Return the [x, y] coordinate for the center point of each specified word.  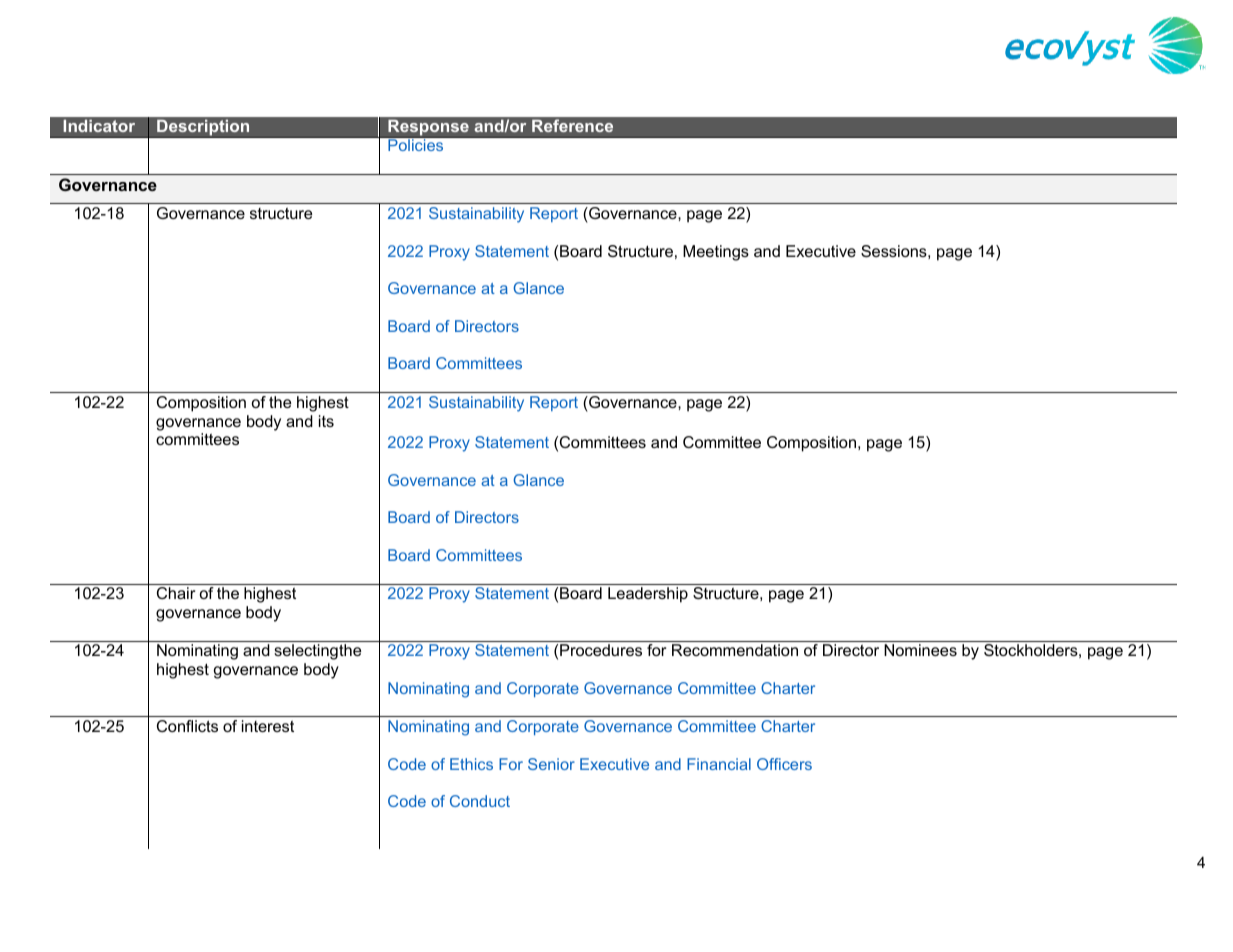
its [326, 421]
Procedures [601, 650]
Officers [784, 764]
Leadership [648, 595]
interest [268, 726]
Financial [719, 764]
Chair [176, 593]
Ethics [471, 764]
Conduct [480, 801]
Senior [551, 764]
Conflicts [187, 726]
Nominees [920, 650]
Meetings [716, 253]
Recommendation [735, 650]
